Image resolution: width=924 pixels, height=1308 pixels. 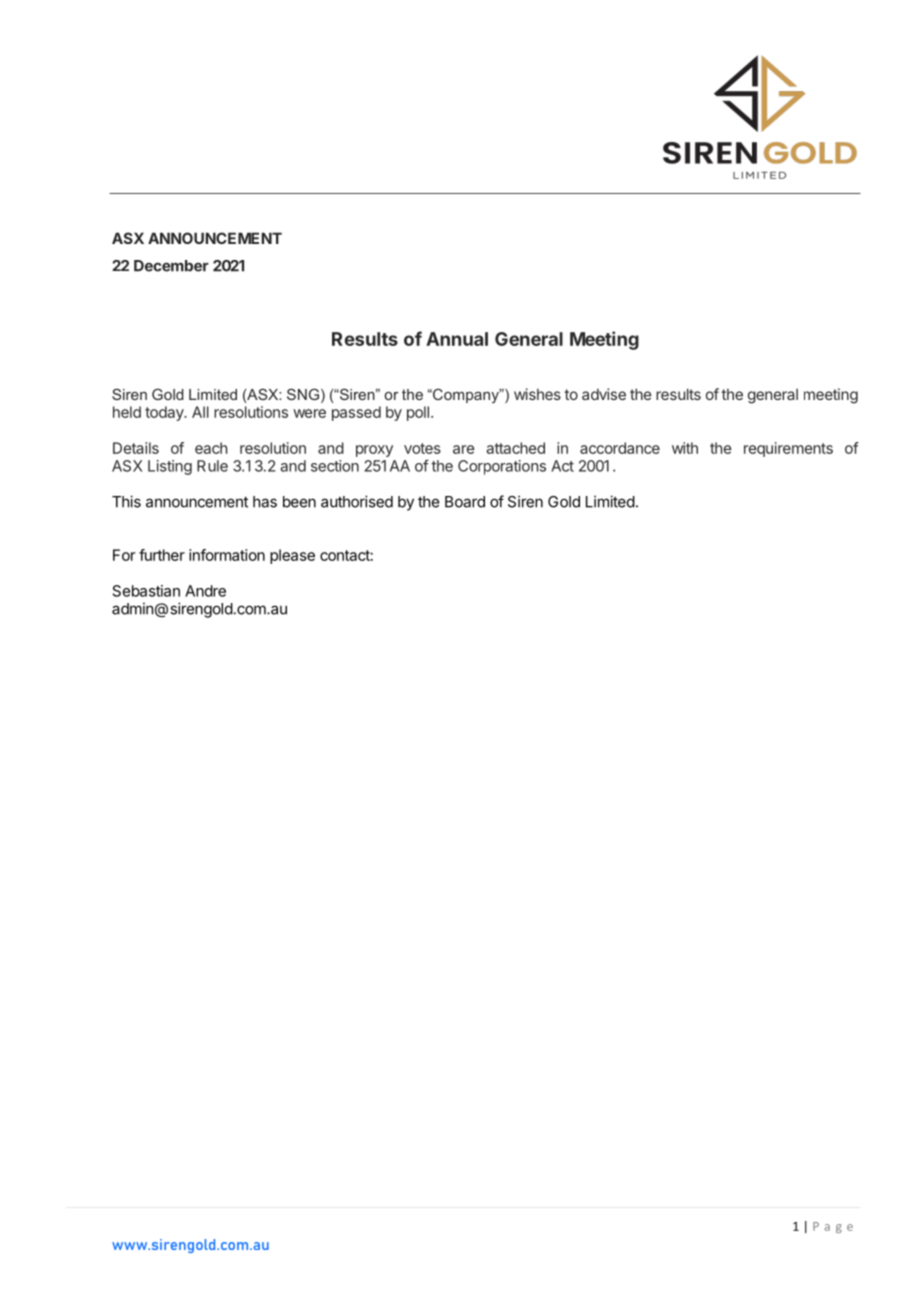 I want to click on Corporations, so click(x=502, y=467).
